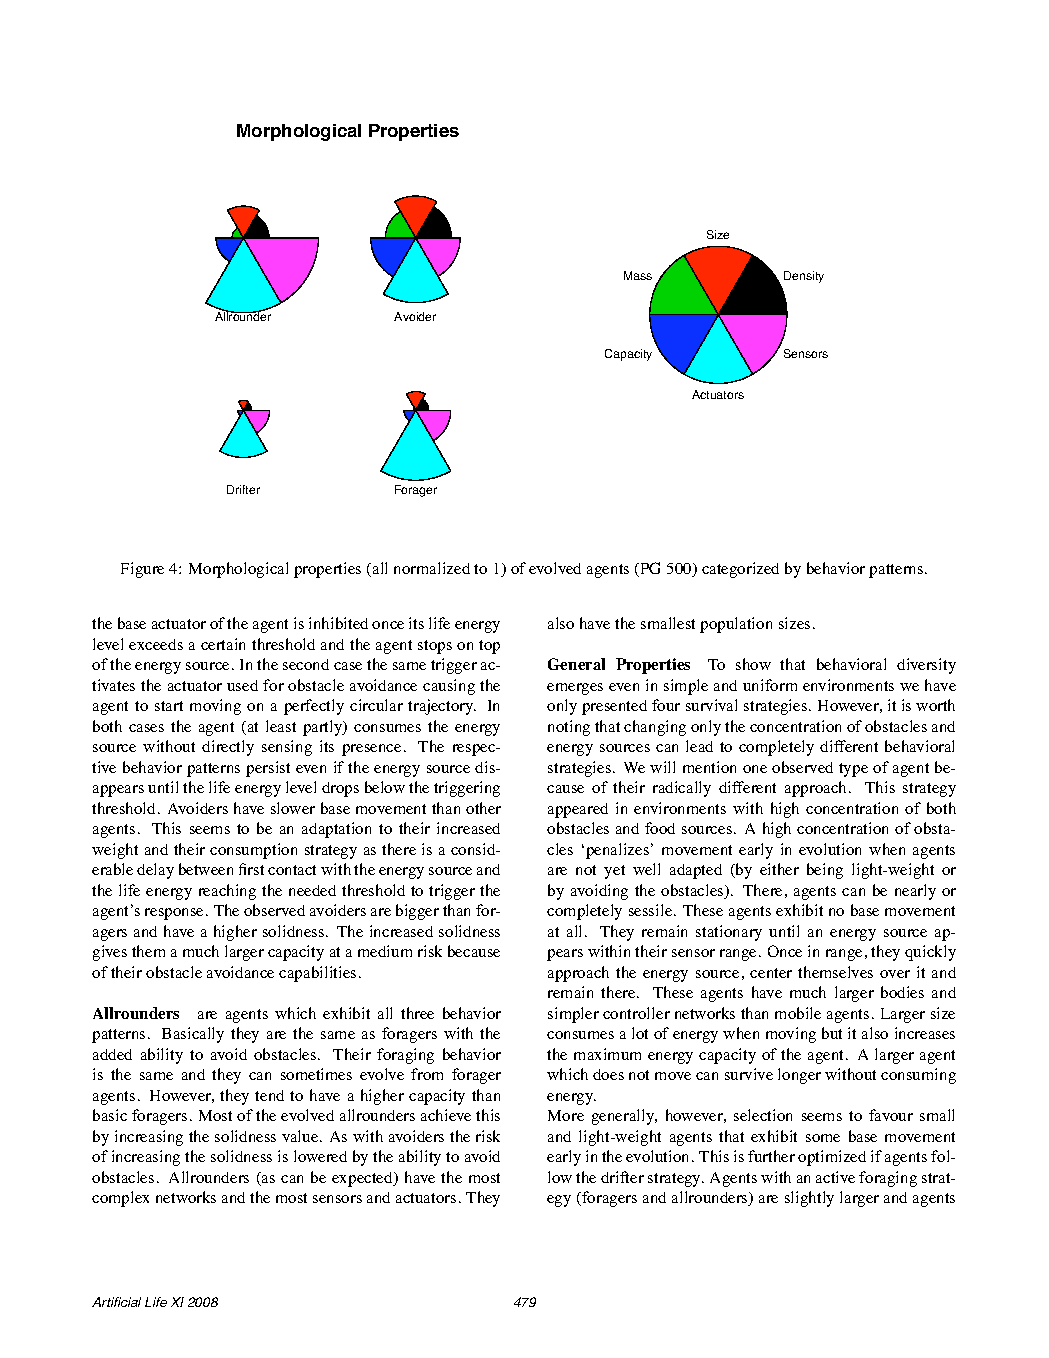  What do you see at coordinates (142, 570) in the screenshot?
I see `Figure` at bounding box center [142, 570].
